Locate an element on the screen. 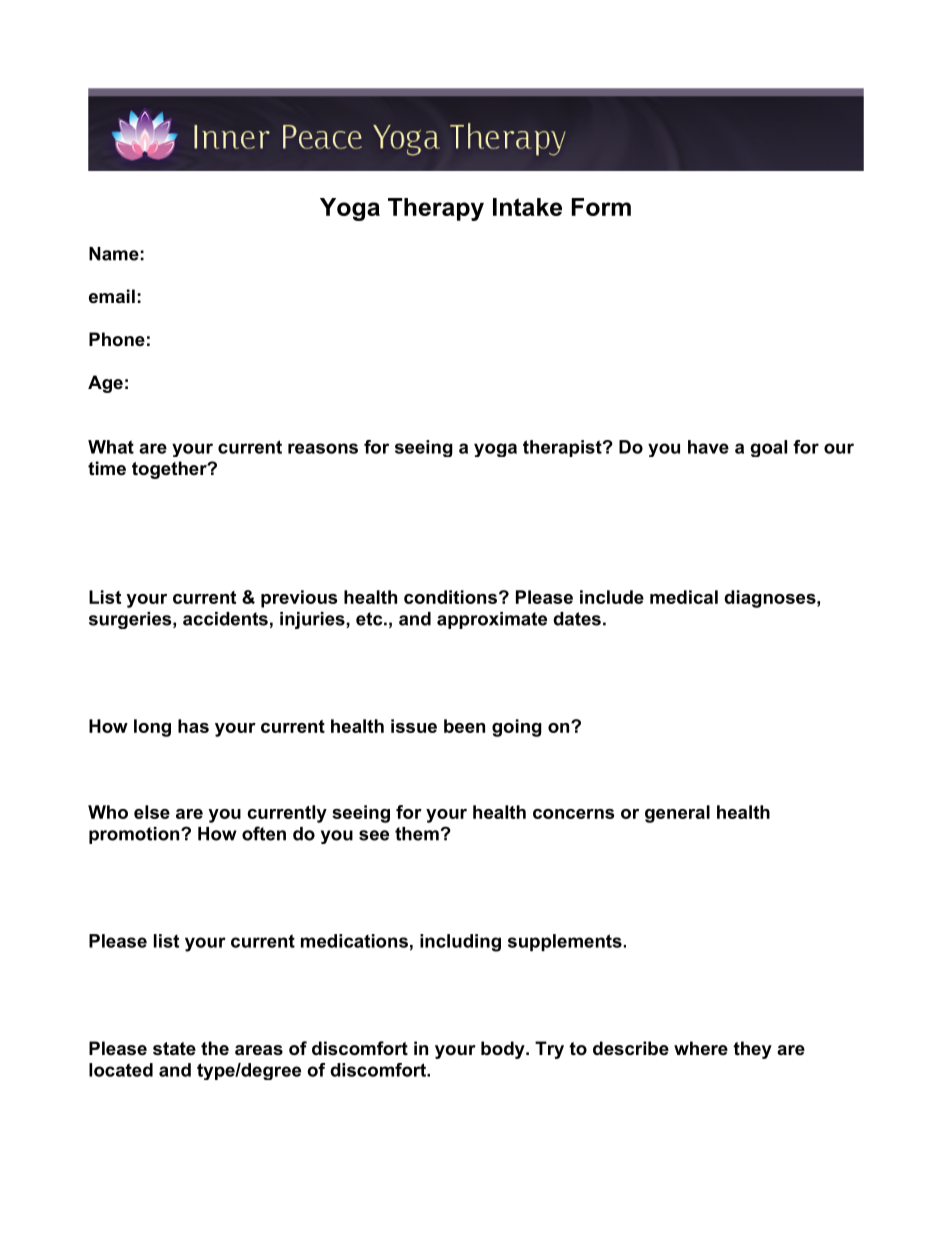 This screenshot has height=1233, width=952. Therapy is located at coordinates (436, 209).
